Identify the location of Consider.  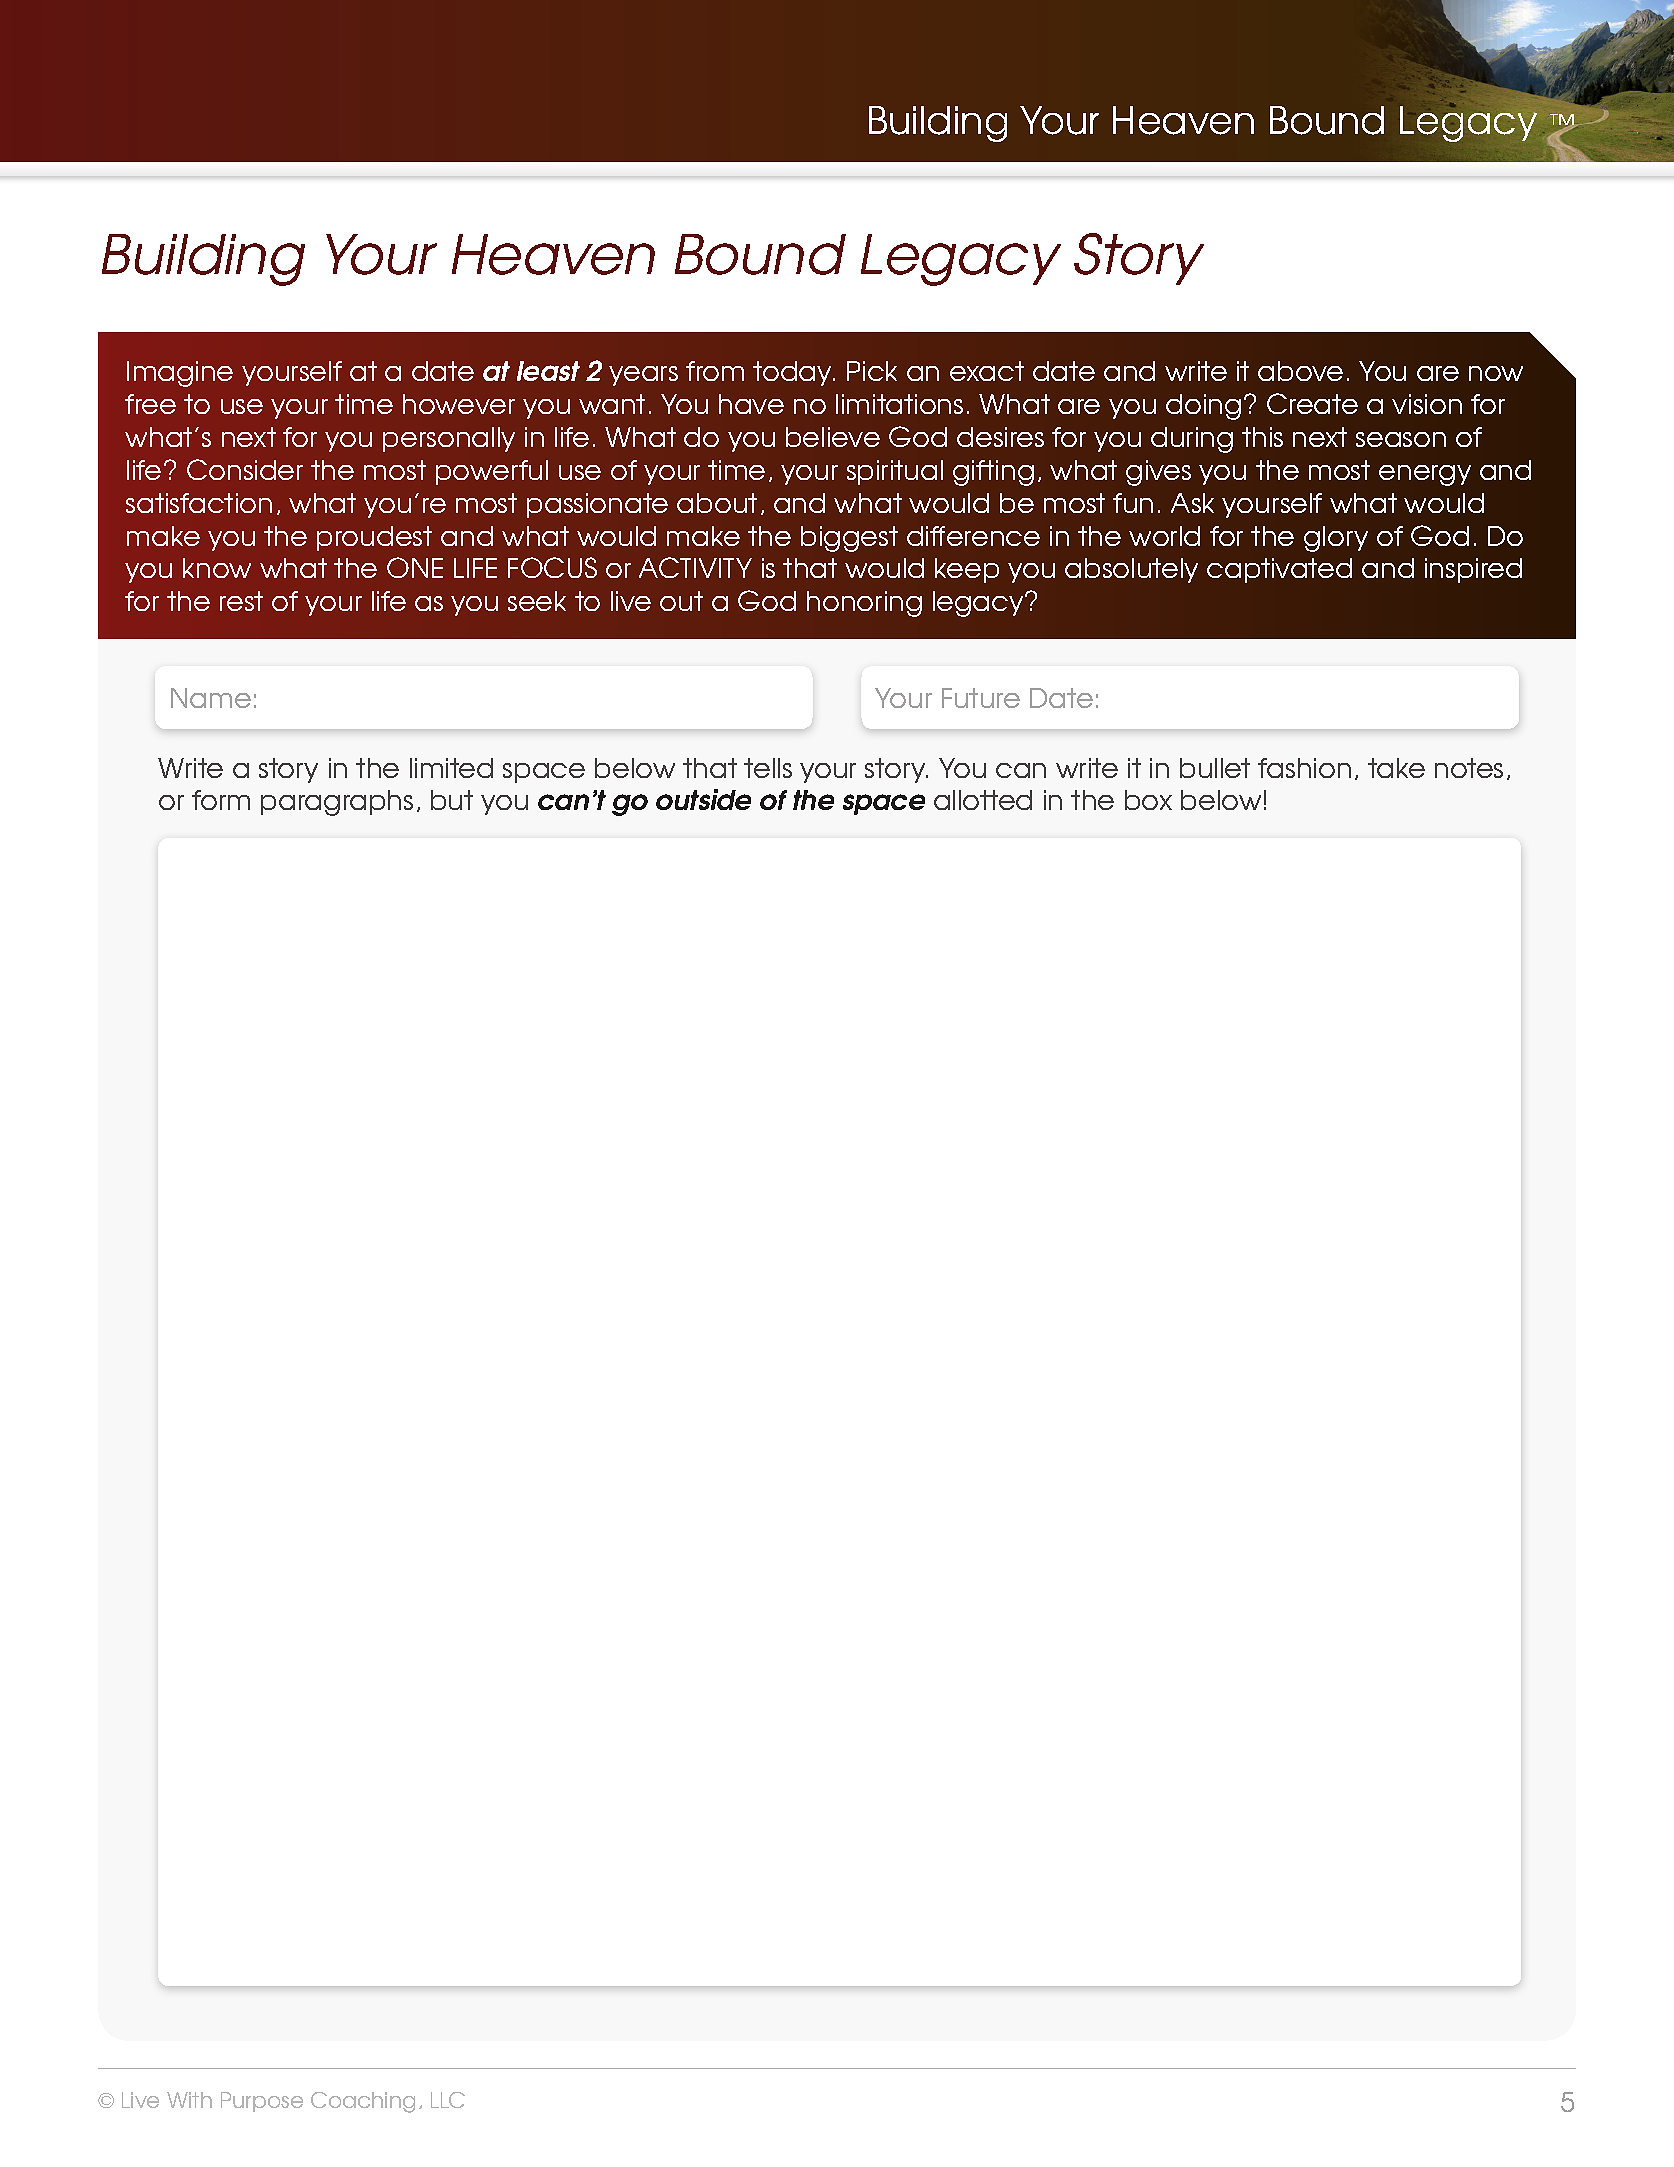
(245, 469).
